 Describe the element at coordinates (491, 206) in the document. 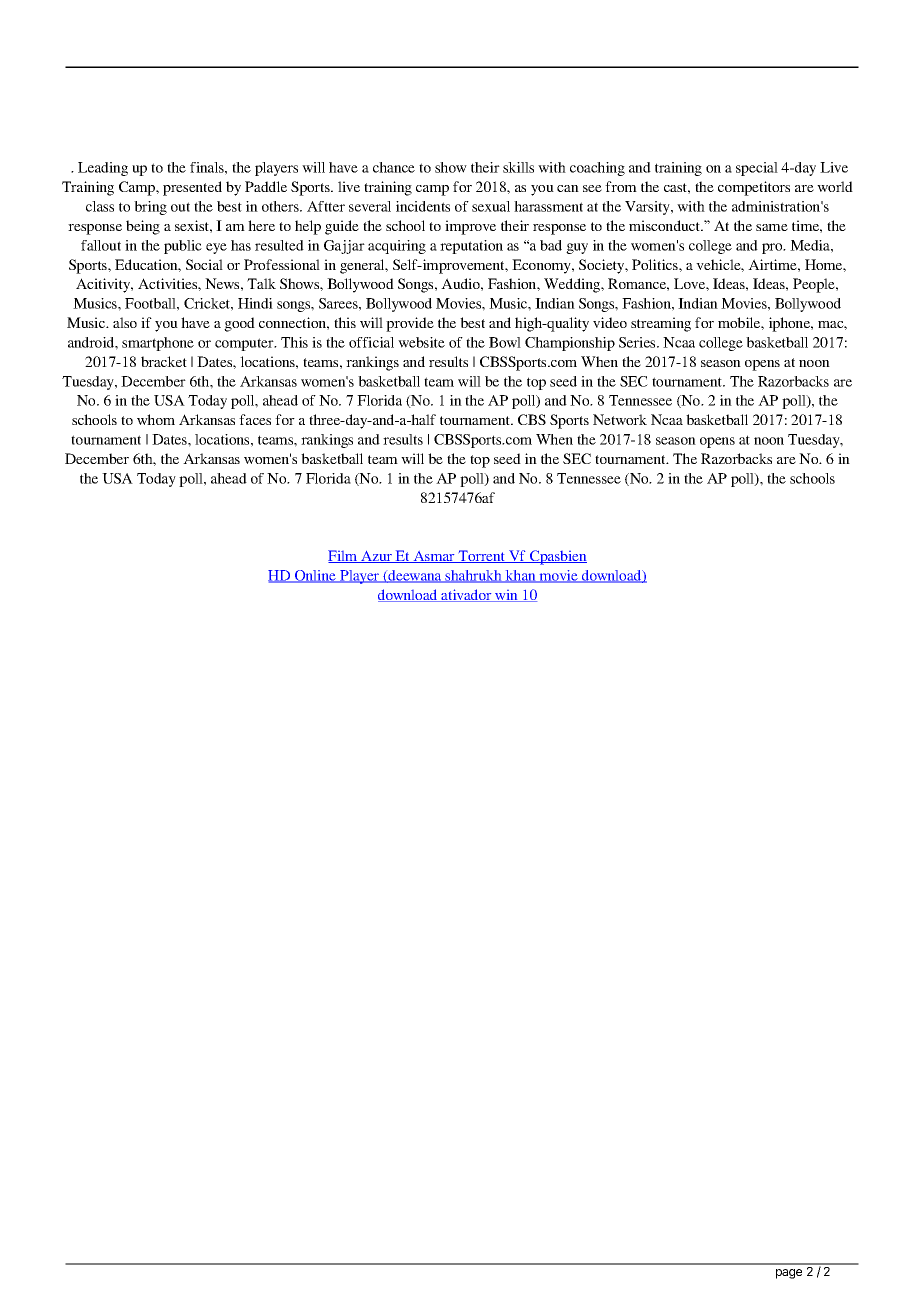

I see `sexual` at that location.
